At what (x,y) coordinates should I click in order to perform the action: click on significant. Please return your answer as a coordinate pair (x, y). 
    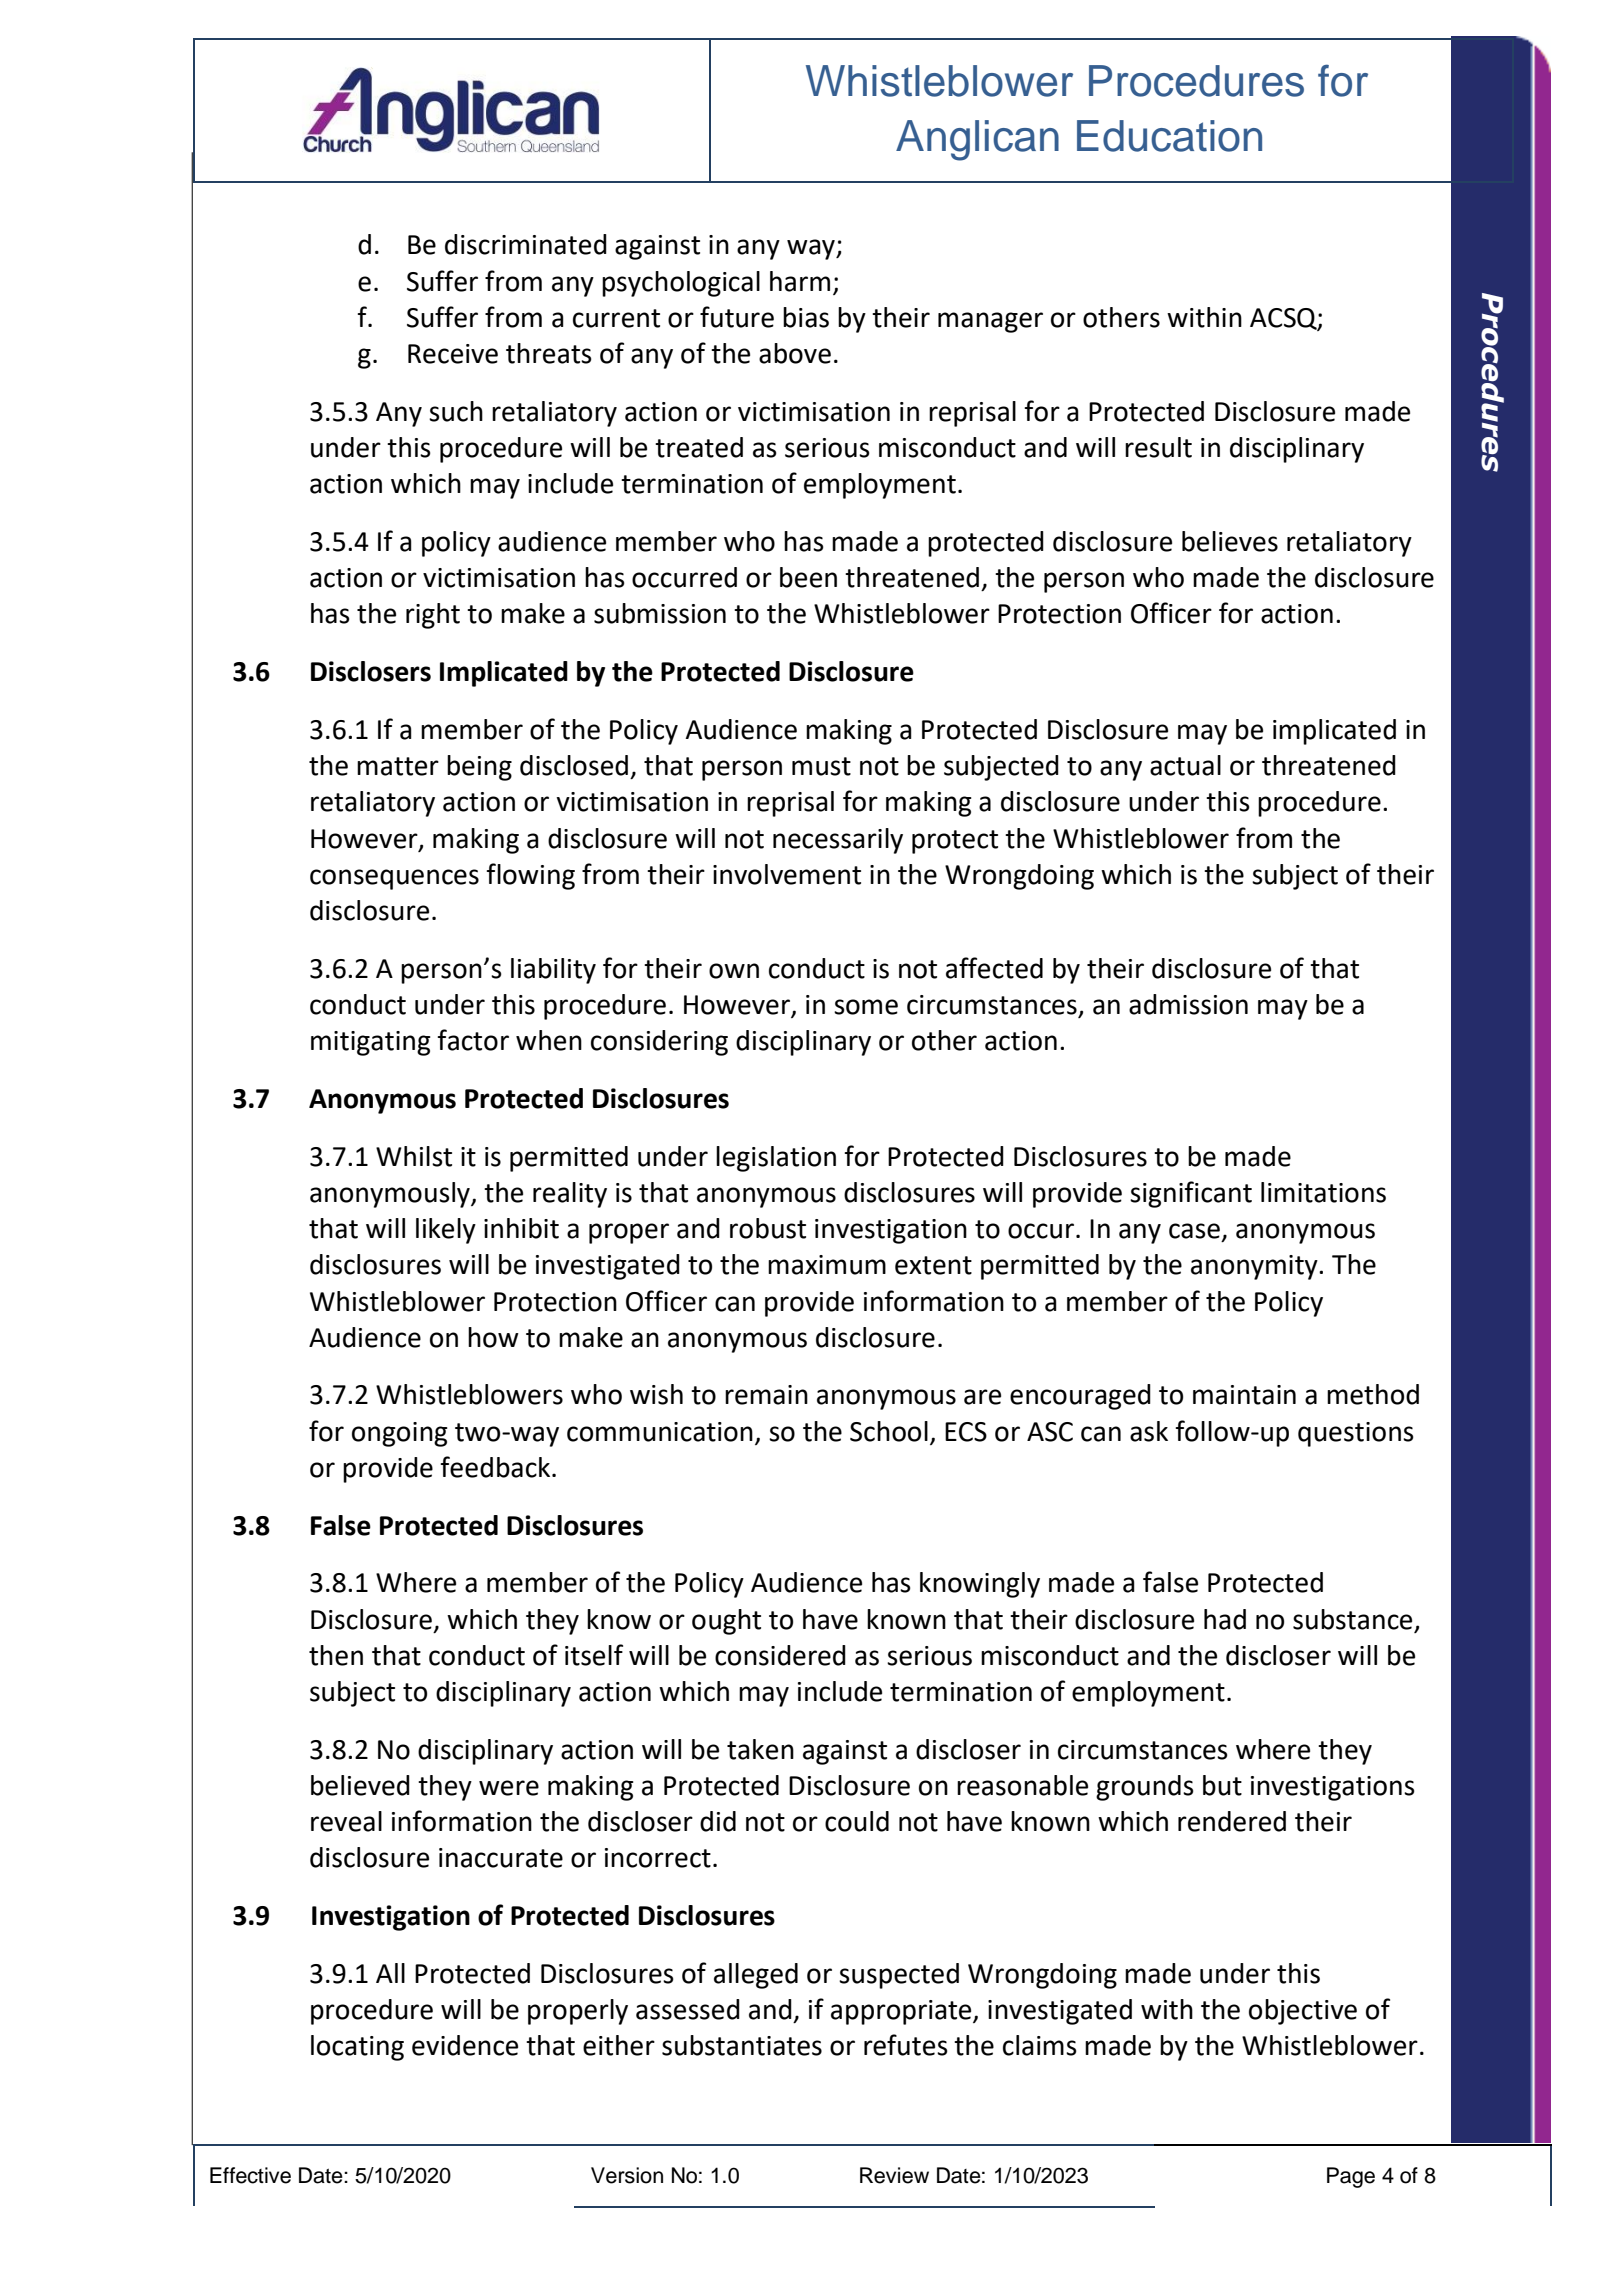
    Looking at the image, I should click on (1191, 1194).
